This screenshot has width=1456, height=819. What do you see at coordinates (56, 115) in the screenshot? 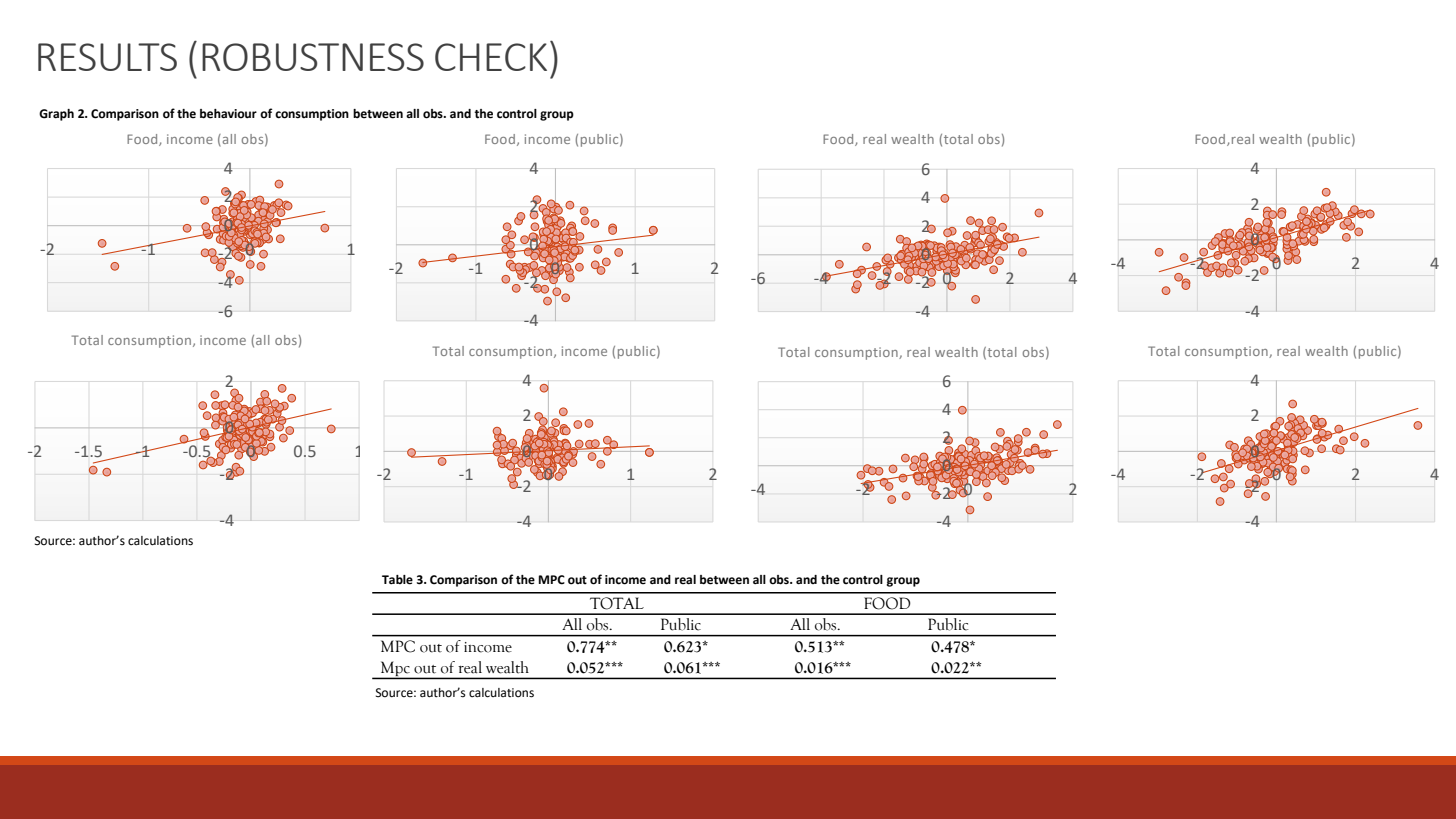
I see `Graph` at bounding box center [56, 115].
